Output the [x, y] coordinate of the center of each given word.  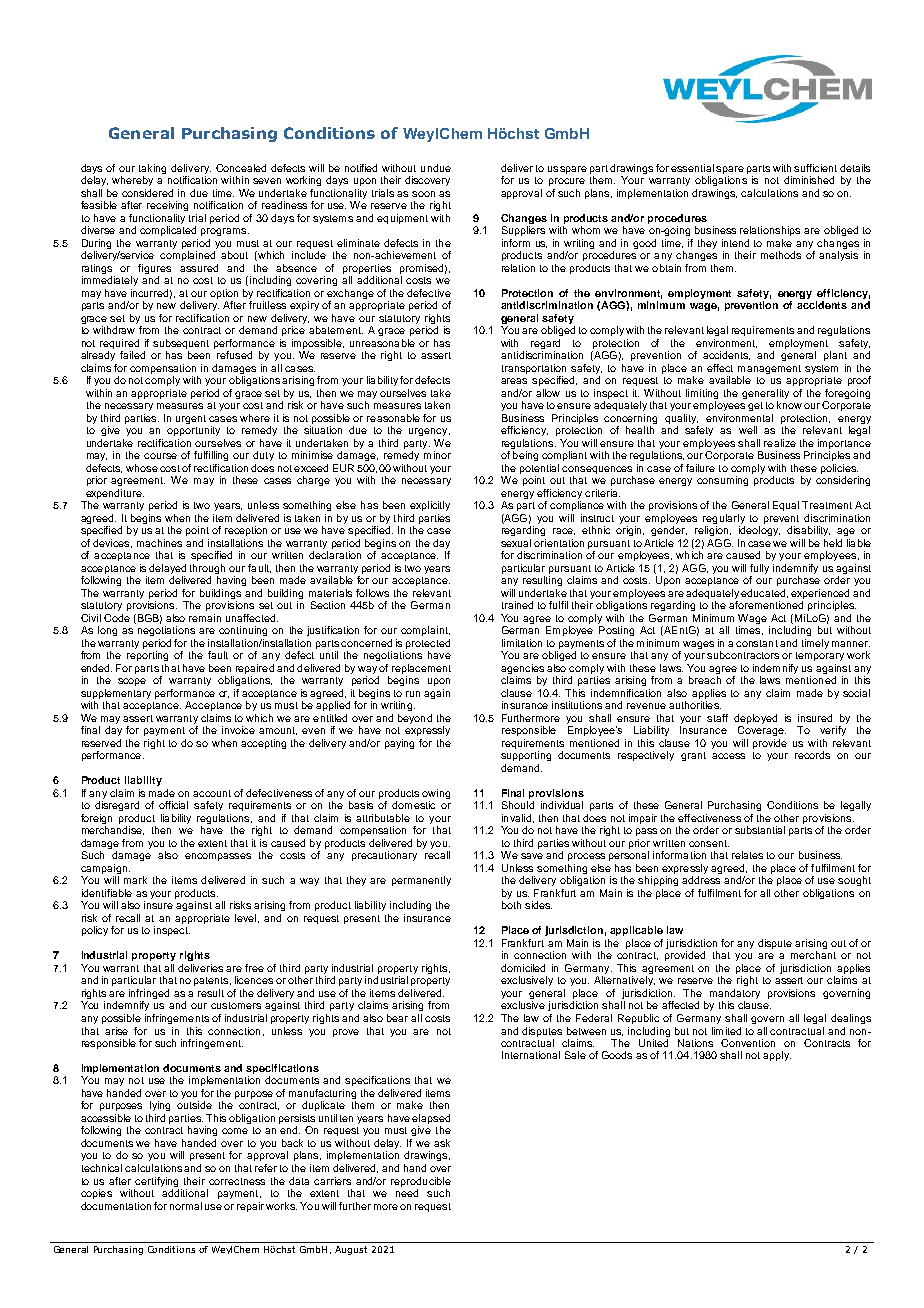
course [160, 456]
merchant [813, 955]
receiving [167, 206]
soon [423, 194]
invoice [238, 730]
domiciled [523, 968]
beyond [415, 719]
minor [437, 455]
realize [780, 443]
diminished [809, 180]
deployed [755, 720]
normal [186, 1206]
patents [212, 981]
